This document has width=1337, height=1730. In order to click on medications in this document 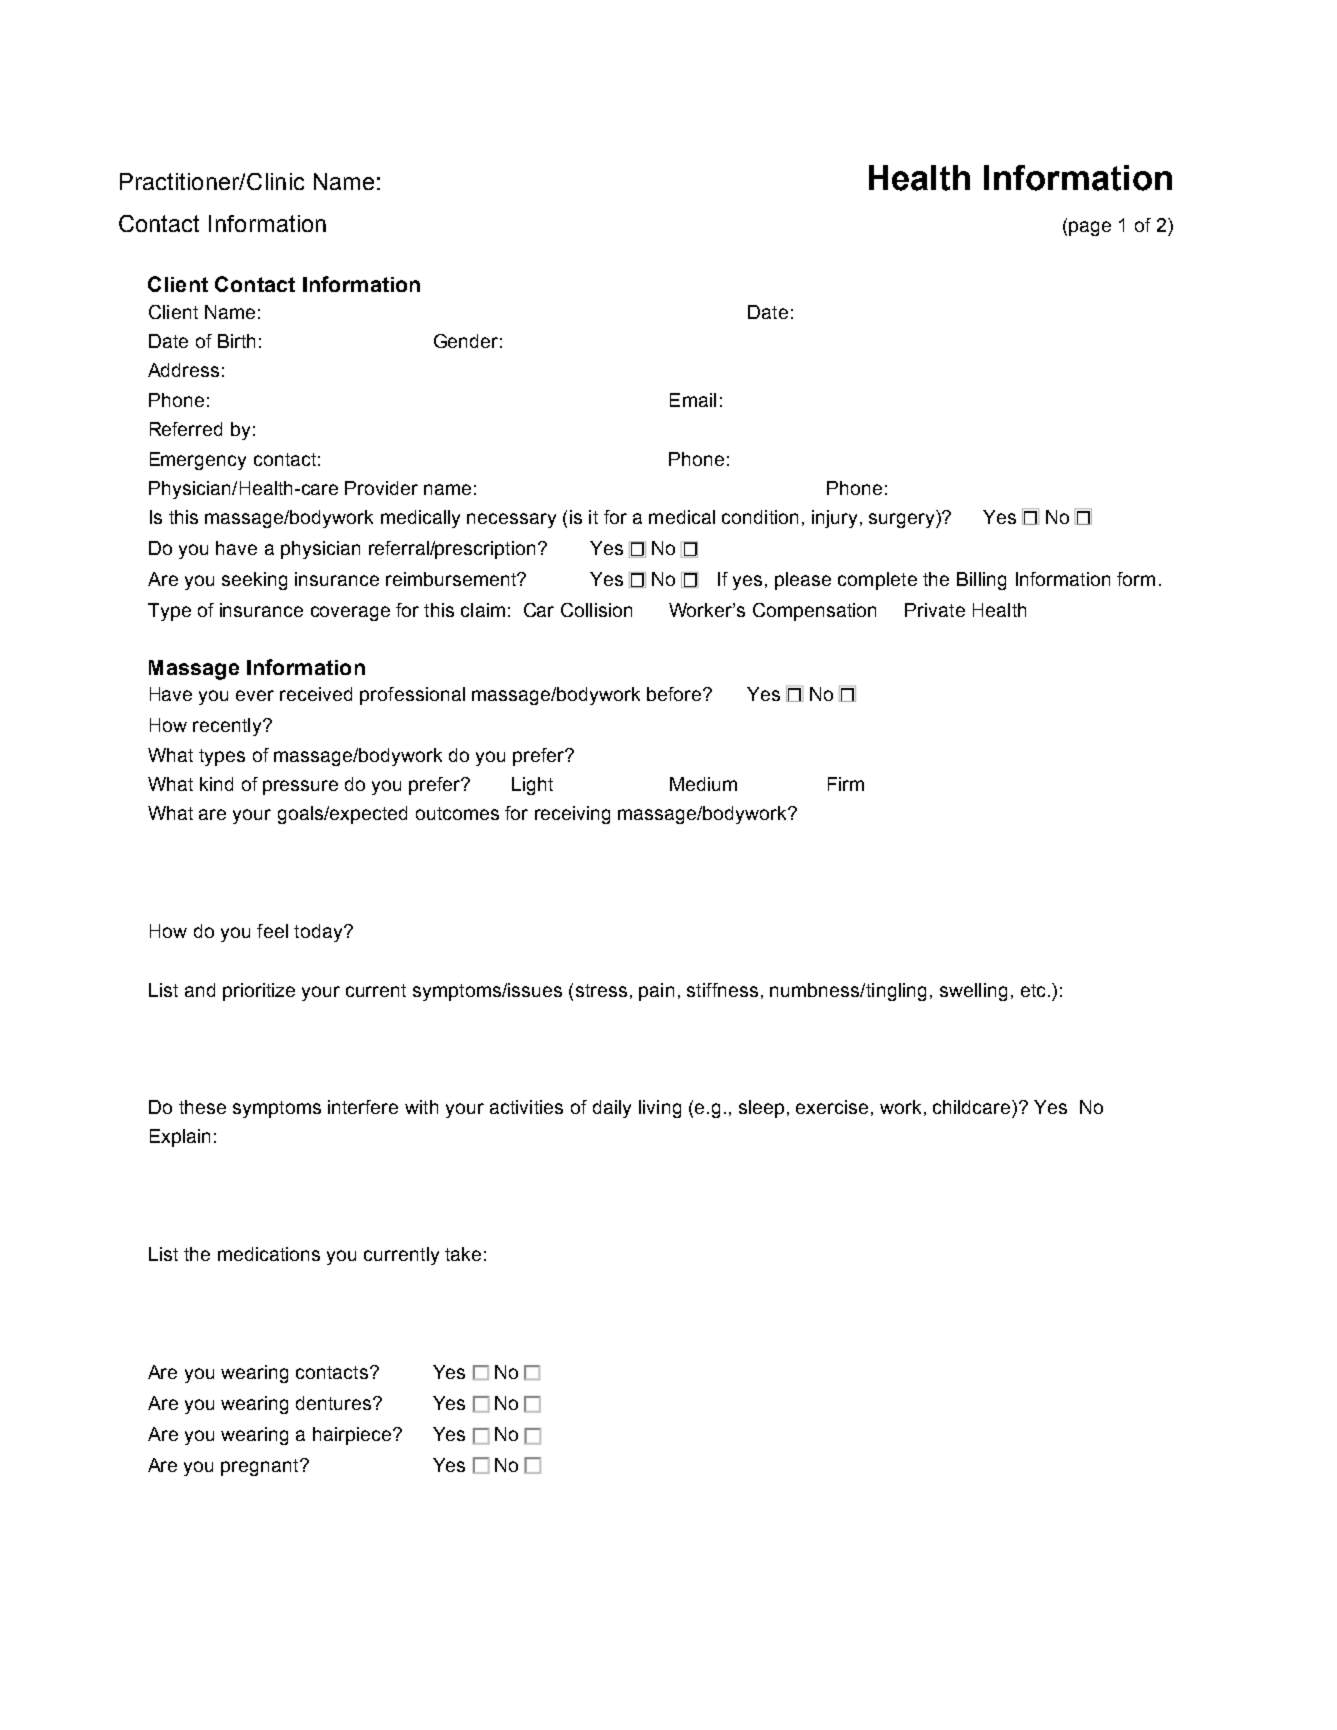, I will do `click(269, 1254)`.
